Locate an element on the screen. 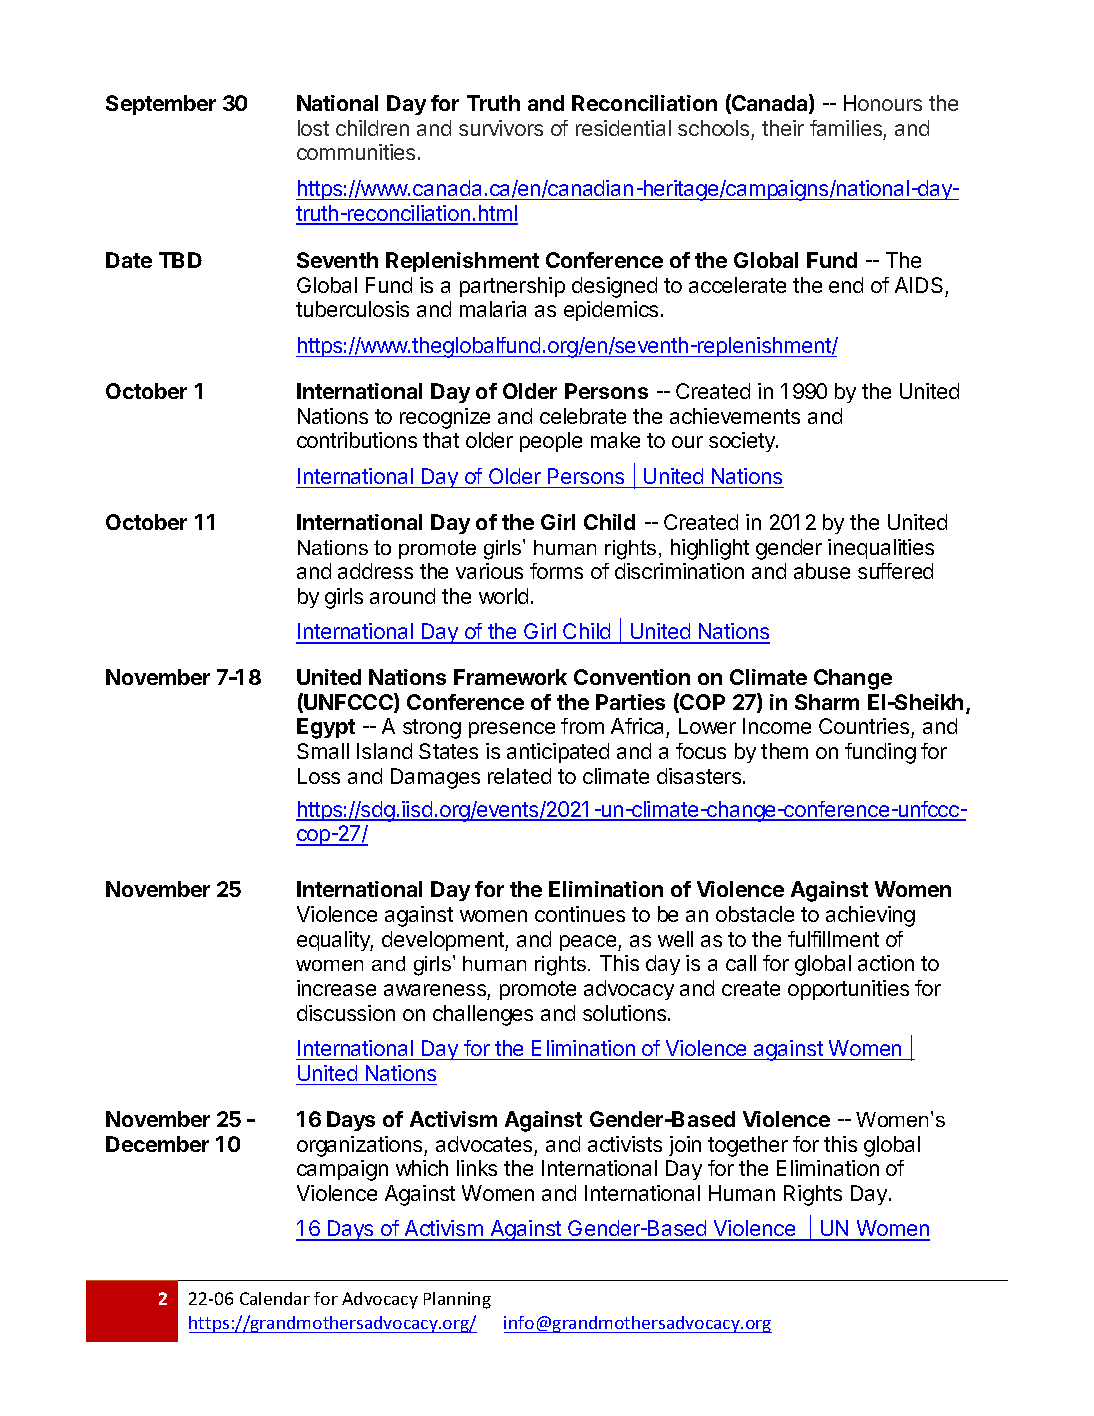 This screenshot has width=1094, height=1416. inequalities is located at coordinates (881, 549).
